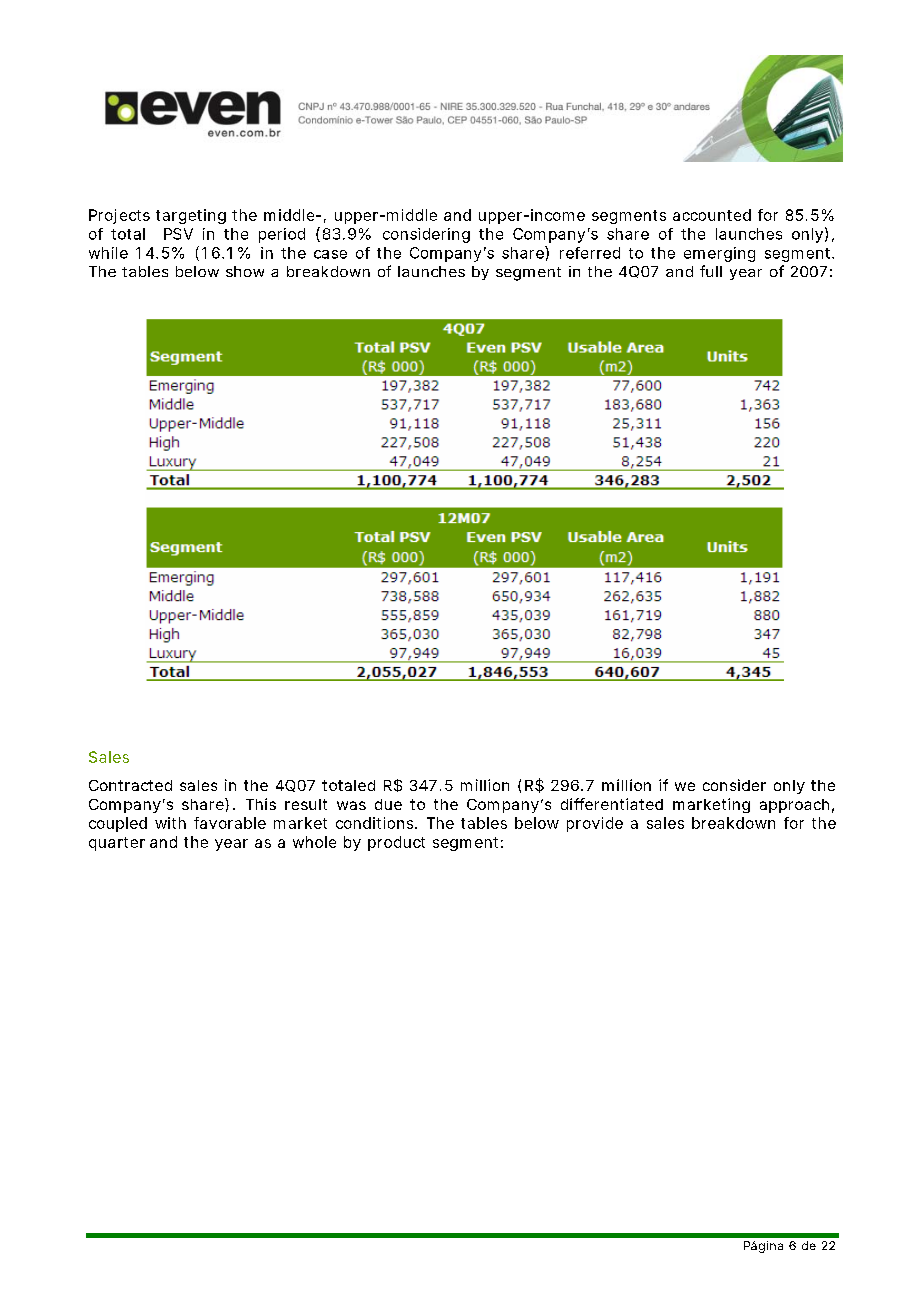  I want to click on emerging, so click(719, 254).
